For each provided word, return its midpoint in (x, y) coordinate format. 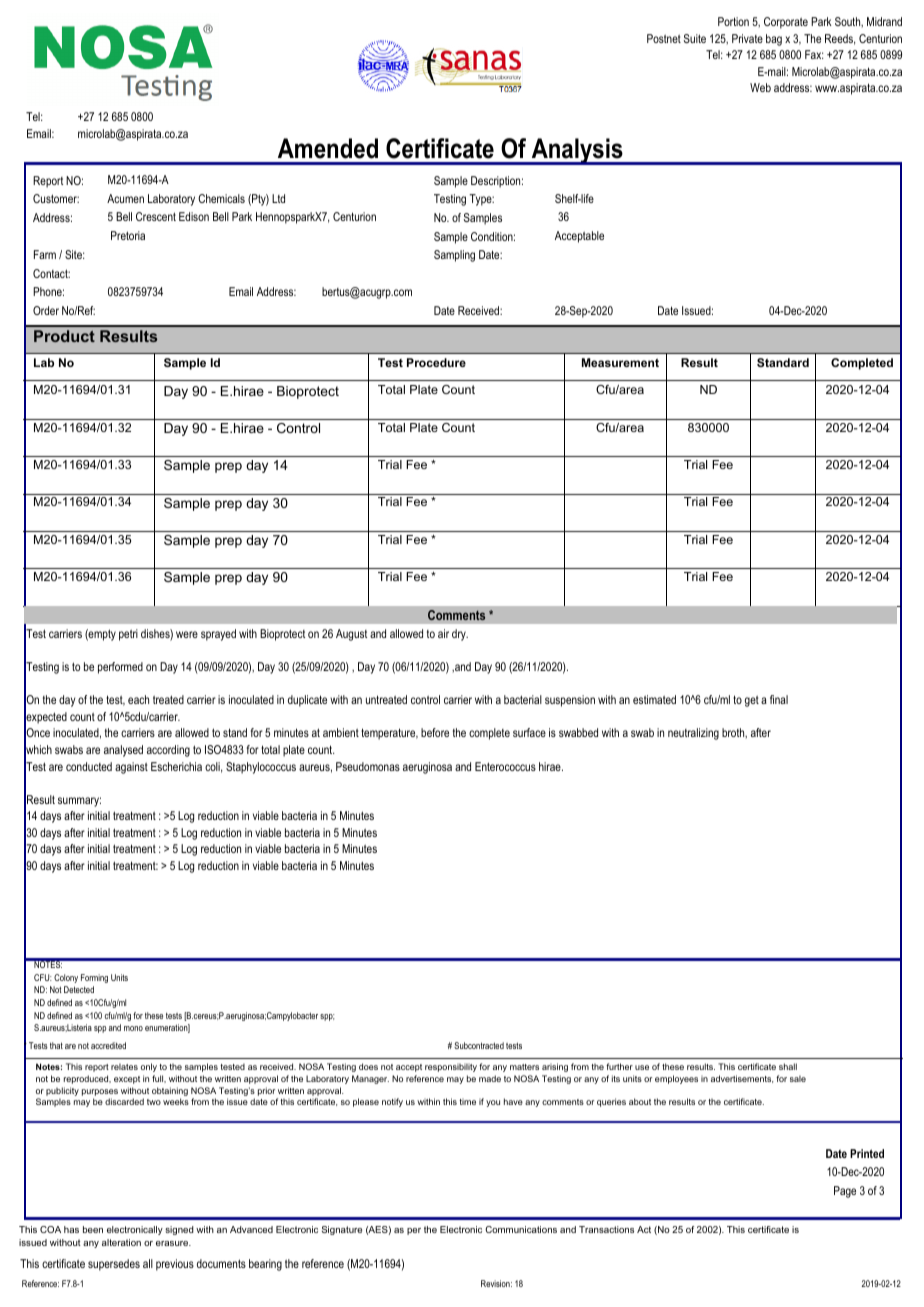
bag (774, 40)
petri (128, 635)
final (779, 699)
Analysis (577, 151)
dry (460, 635)
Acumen (125, 198)
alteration (121, 1242)
